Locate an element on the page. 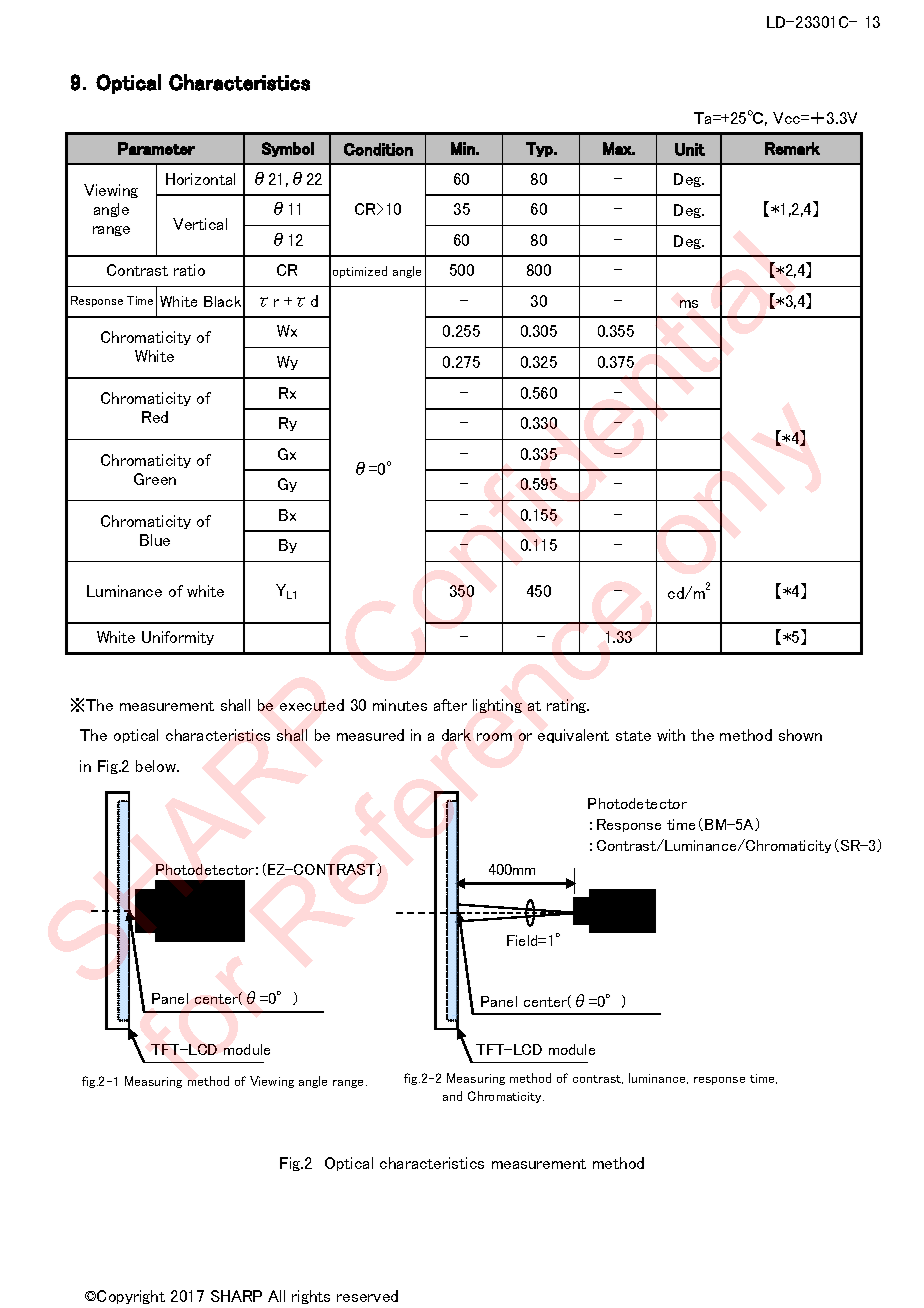 This page has width=924, height=1308. rights is located at coordinates (311, 1297).
